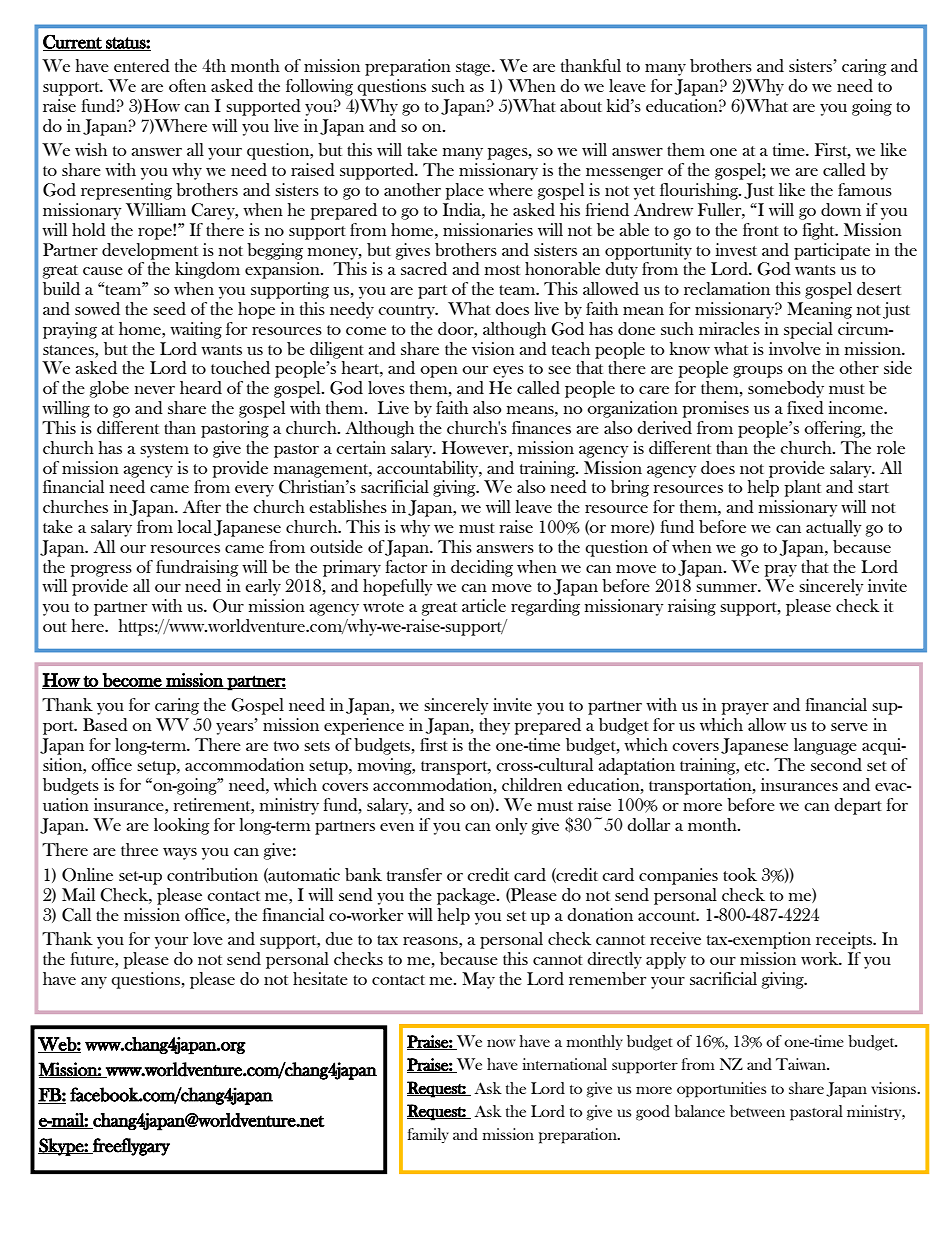 This screenshot has height=1233, width=952. What do you see at coordinates (541, 427) in the screenshot?
I see `finances` at bounding box center [541, 427].
